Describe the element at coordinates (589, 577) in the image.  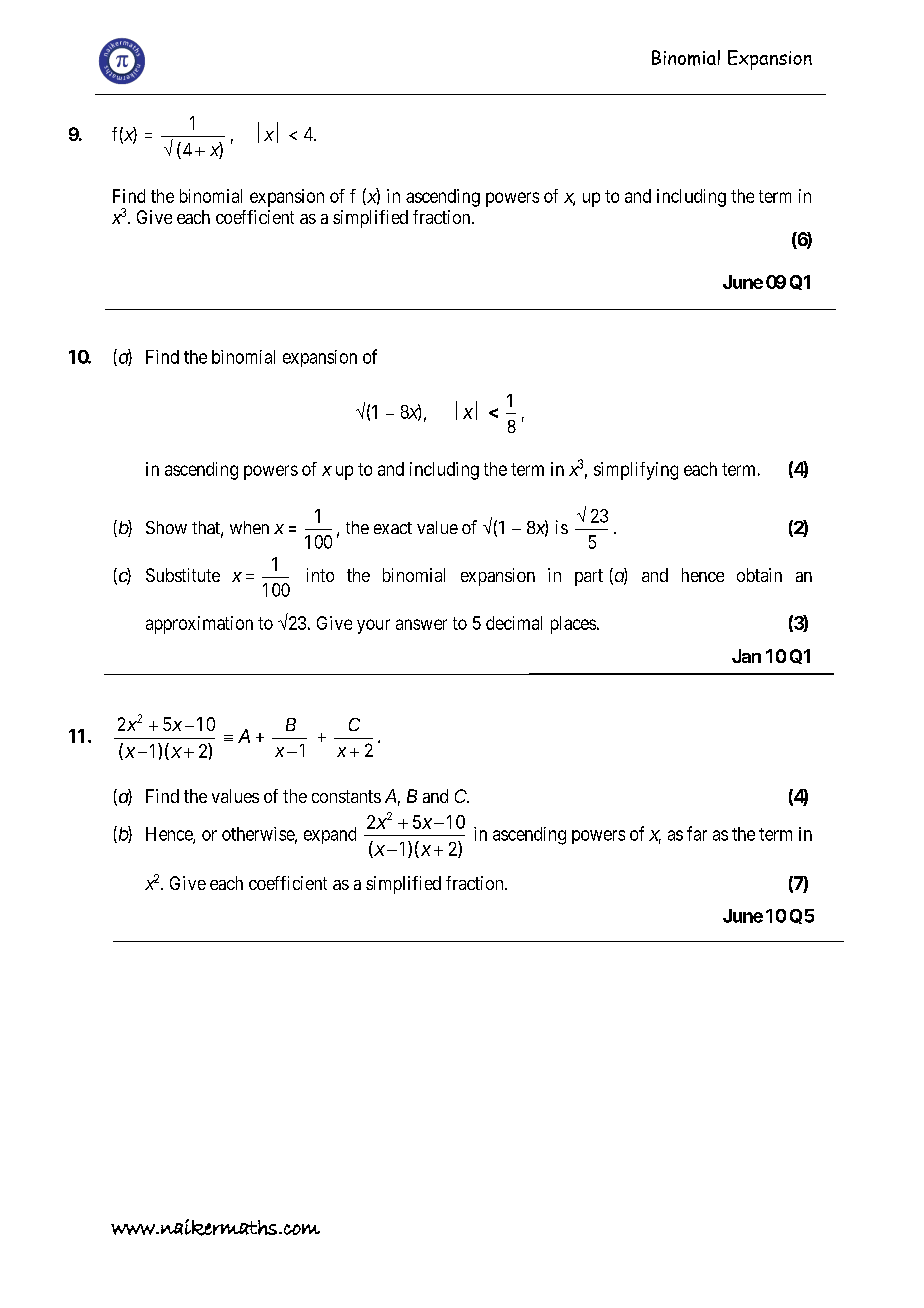
I see `part` at that location.
